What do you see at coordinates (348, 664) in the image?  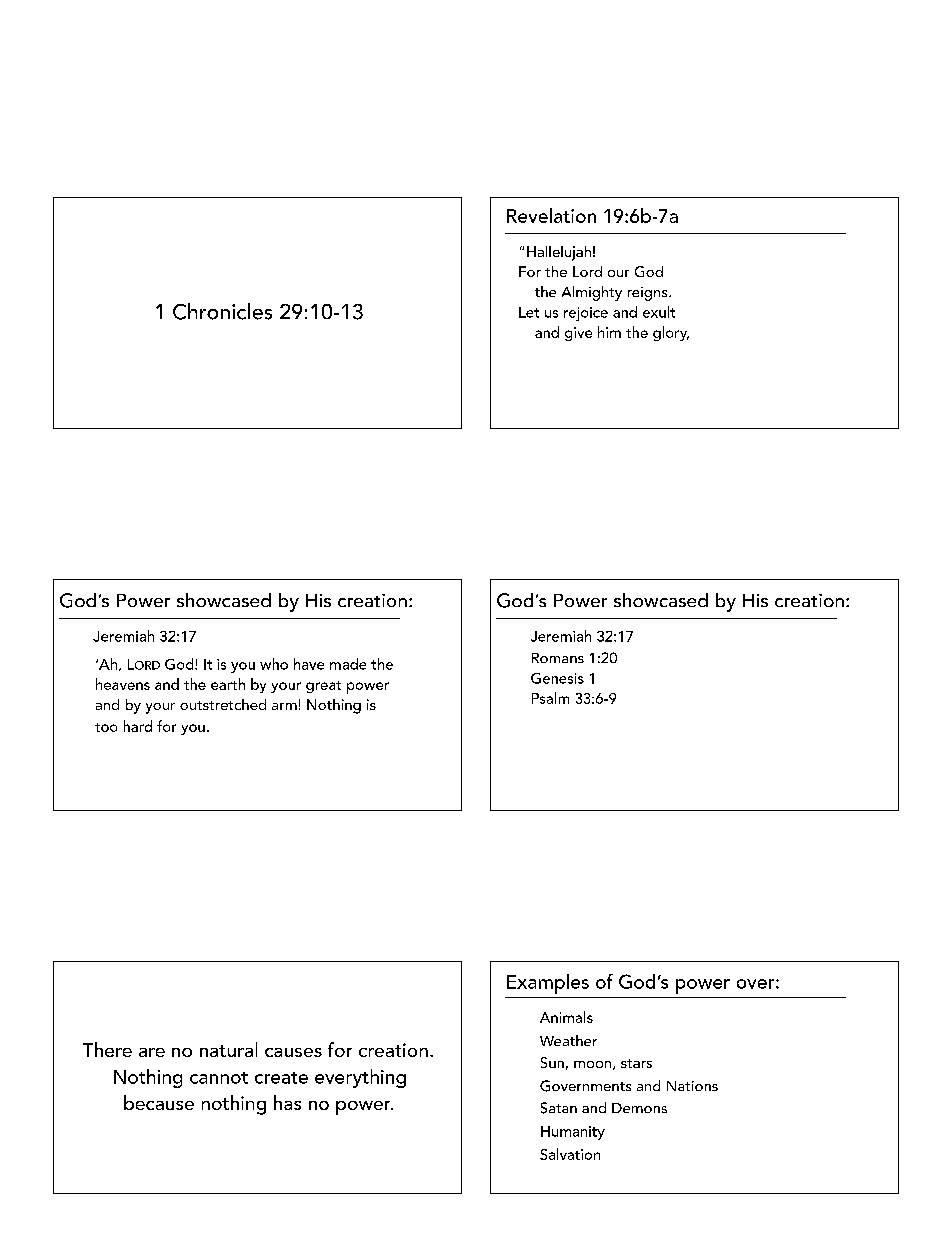 I see `made` at bounding box center [348, 664].
